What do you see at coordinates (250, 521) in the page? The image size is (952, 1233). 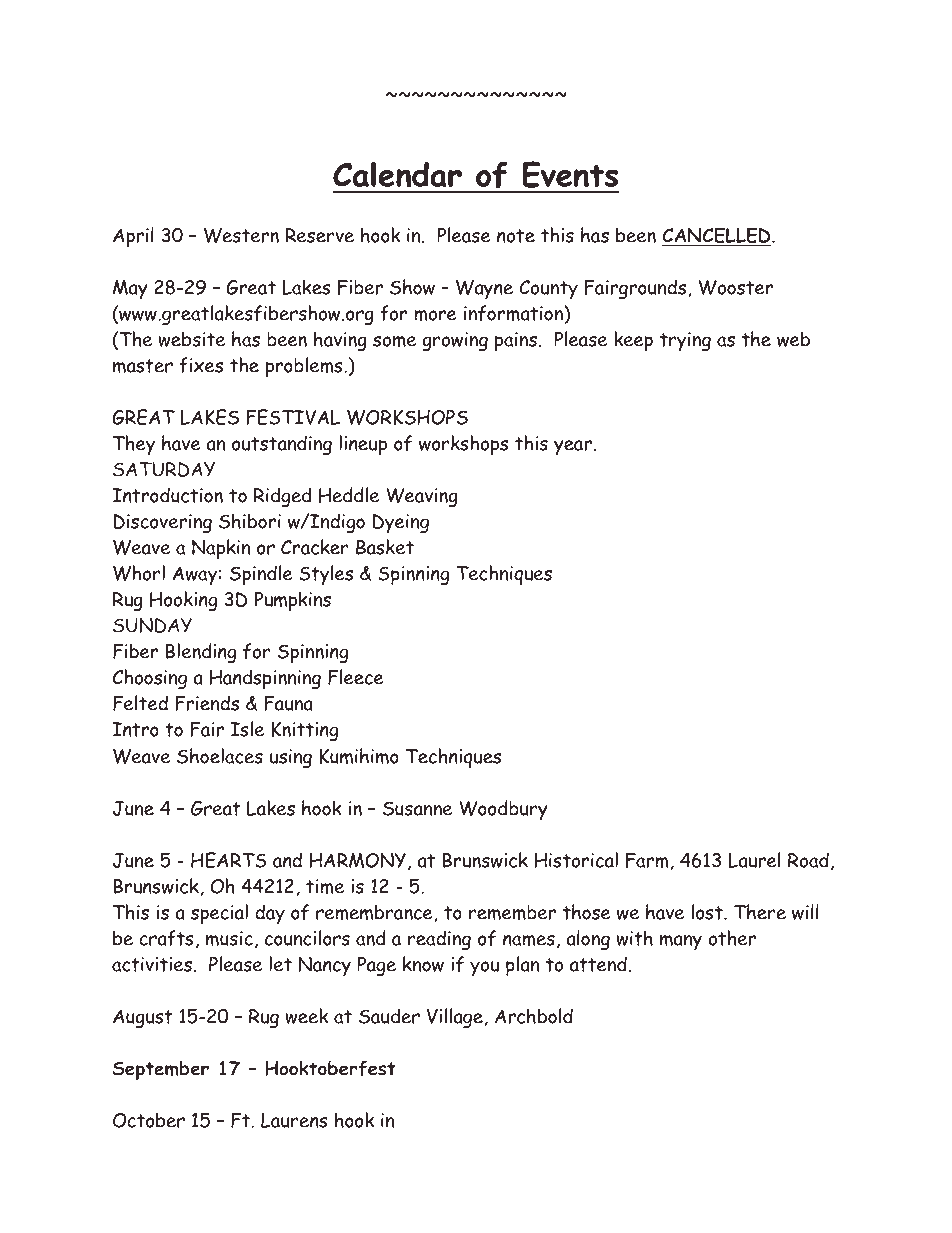 I see `Shibori` at bounding box center [250, 521].
